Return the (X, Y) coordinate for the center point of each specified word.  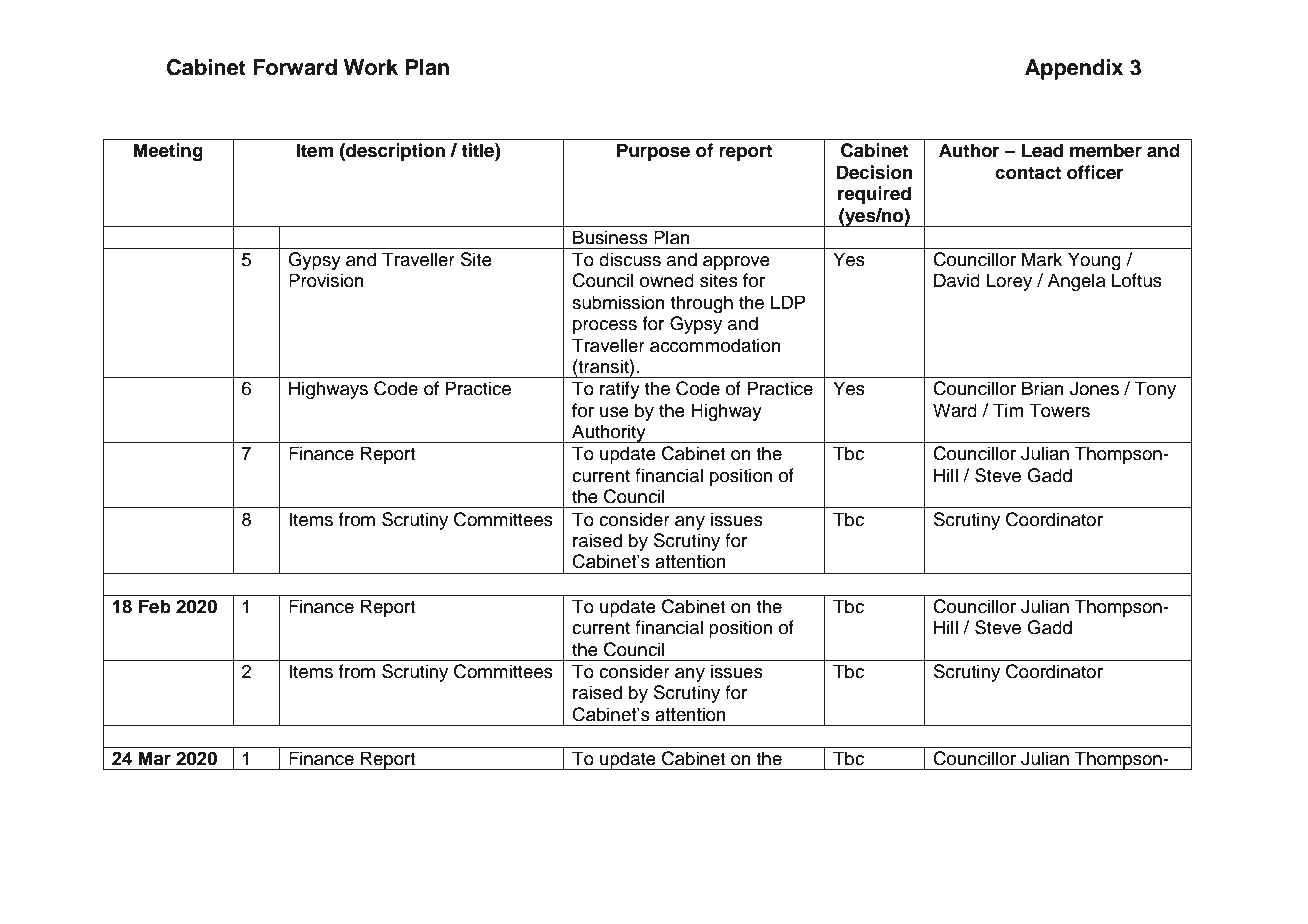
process (605, 327)
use (614, 412)
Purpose (653, 152)
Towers (1059, 410)
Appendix (1074, 69)
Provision (326, 280)
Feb (155, 606)
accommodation (715, 345)
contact (1028, 173)
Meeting (168, 152)
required (874, 195)
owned (667, 280)
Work (371, 67)
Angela (1077, 282)
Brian (1043, 388)
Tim (1008, 410)
